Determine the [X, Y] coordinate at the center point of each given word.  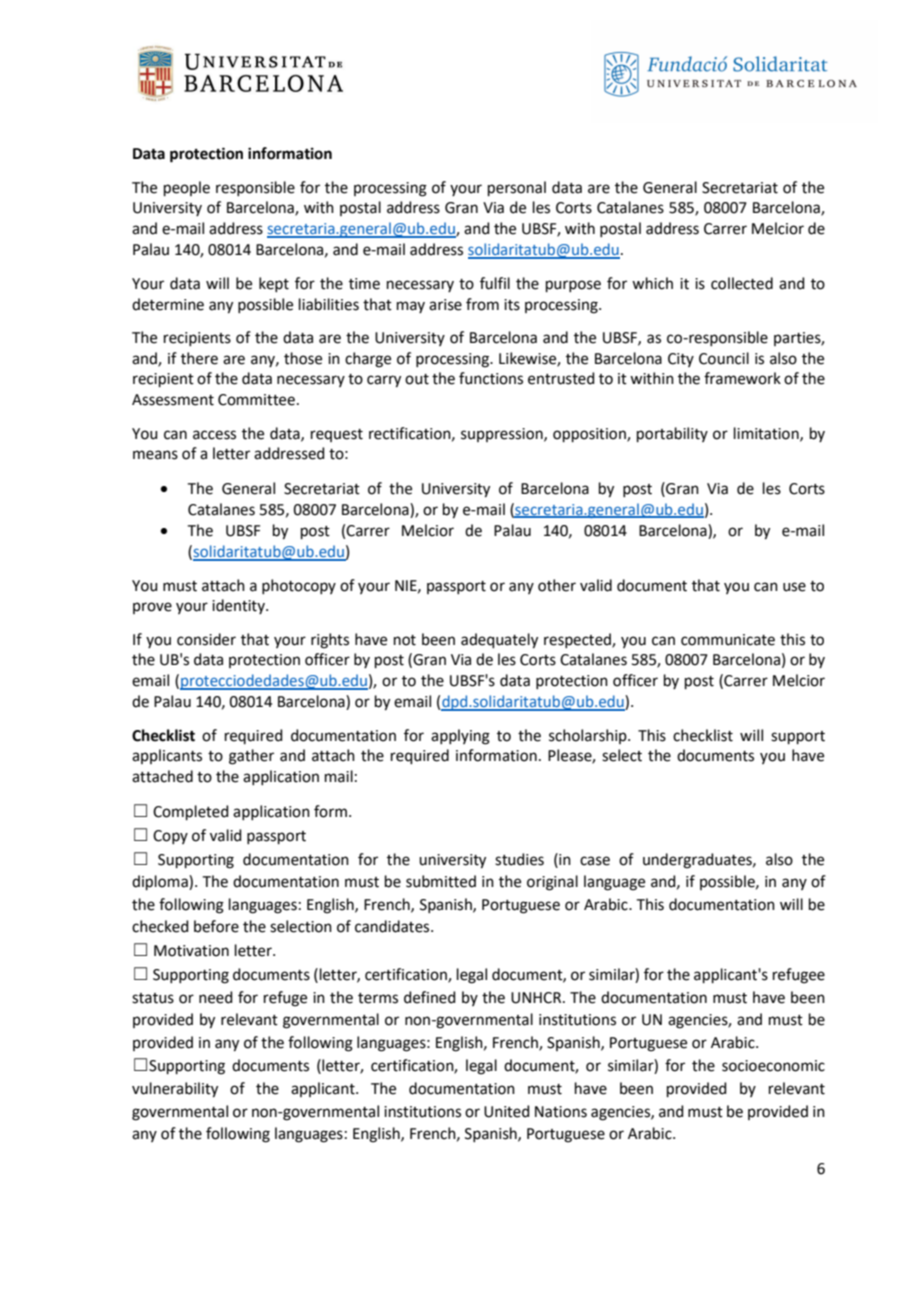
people [187, 188]
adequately [499, 641]
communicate [728, 640]
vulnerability [175, 1090]
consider [206, 639]
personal [517, 188]
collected [742, 283]
